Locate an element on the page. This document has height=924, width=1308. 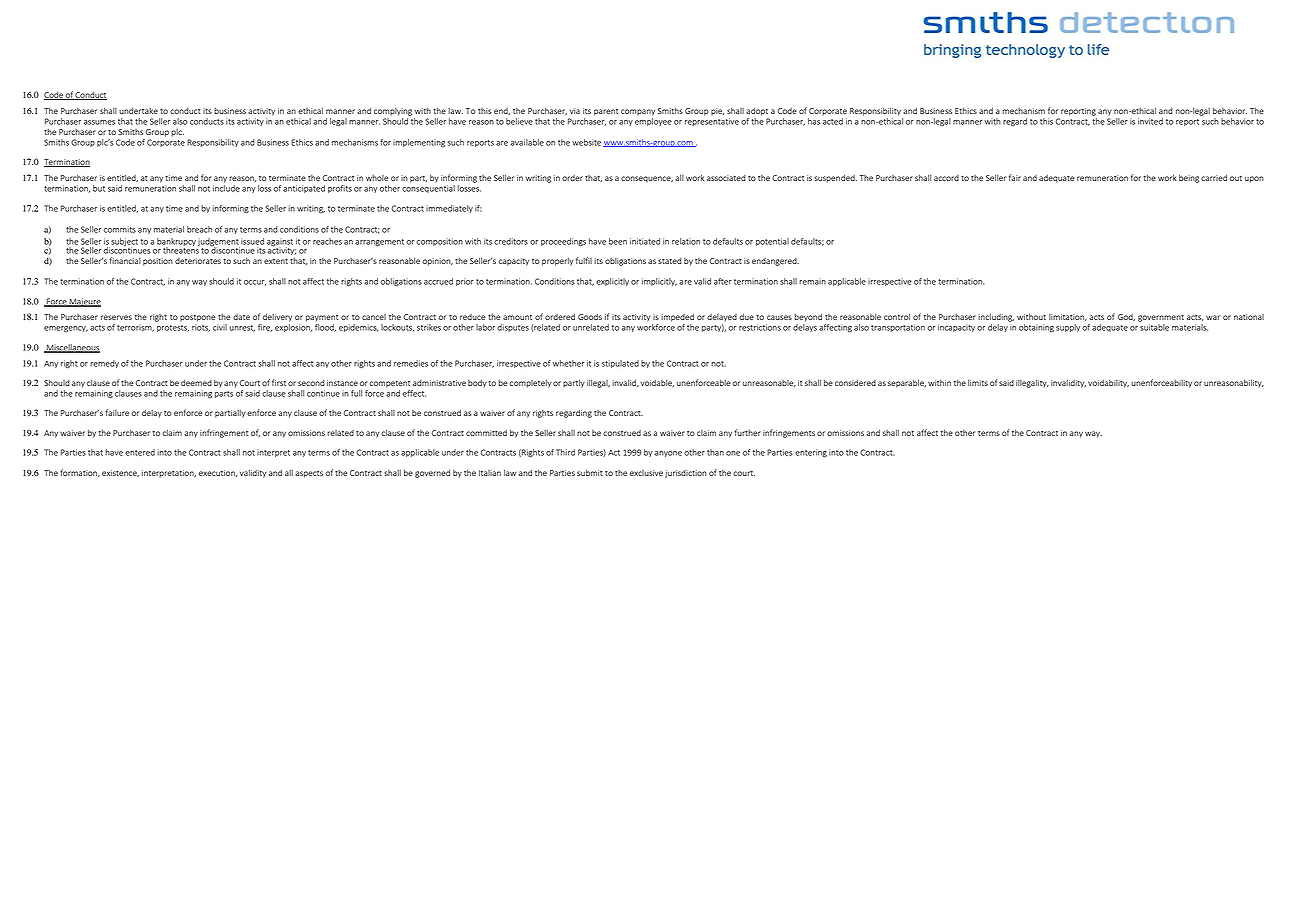
employee is located at coordinates (653, 122).
